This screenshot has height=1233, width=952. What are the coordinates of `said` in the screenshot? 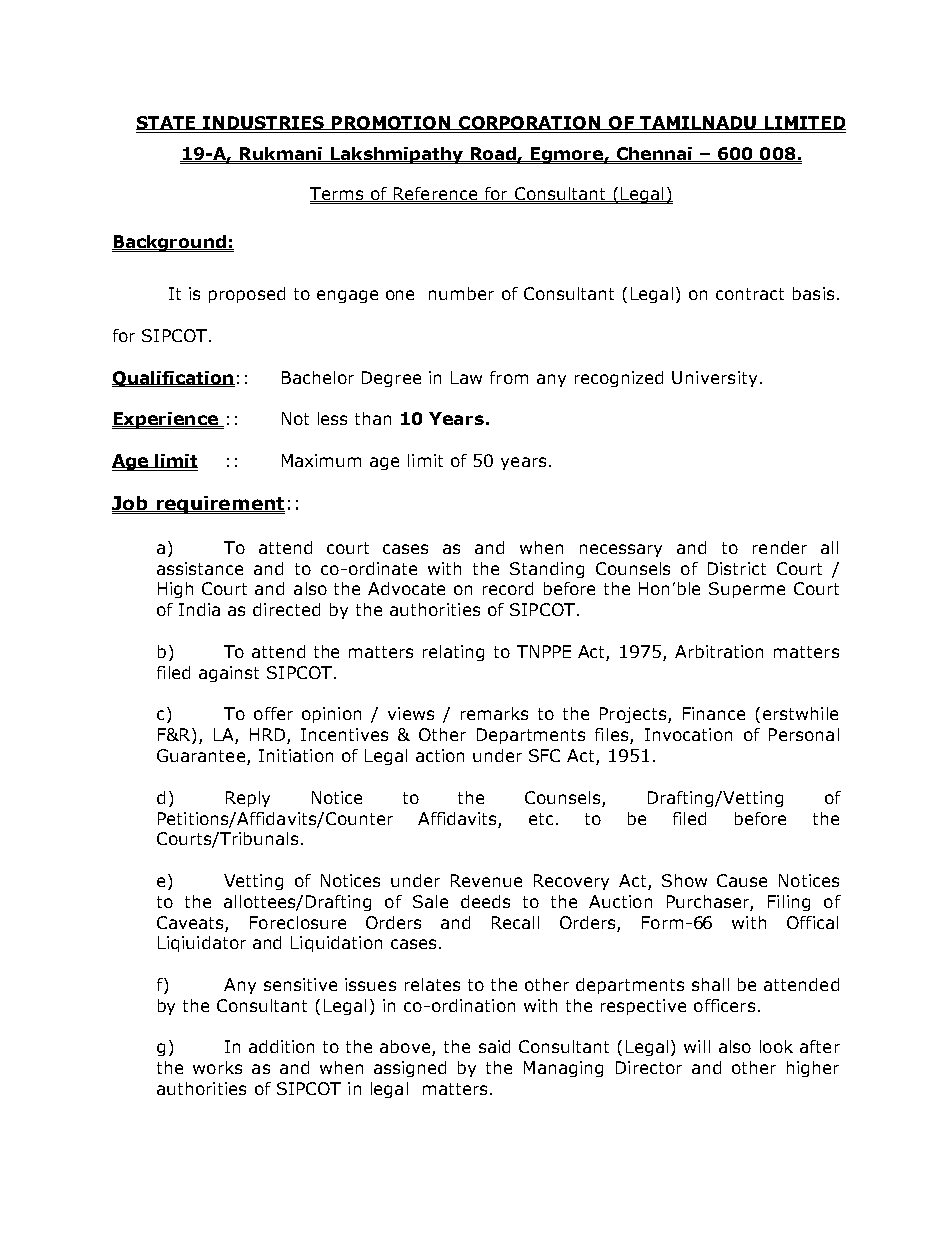 It's located at (494, 1046).
